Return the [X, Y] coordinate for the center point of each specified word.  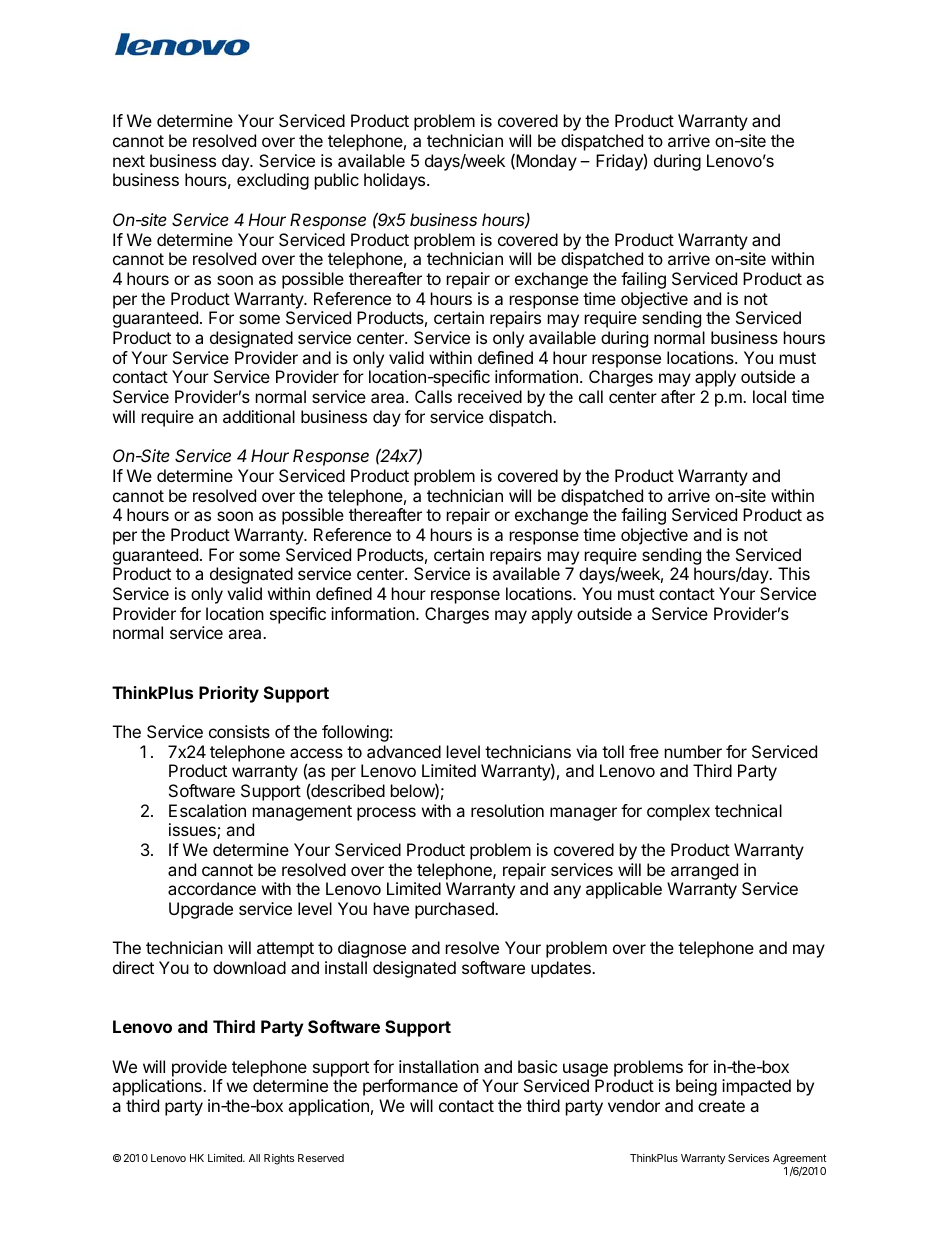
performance [410, 1087]
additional [259, 416]
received [490, 396]
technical [748, 810]
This [794, 573]
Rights [279, 1159]
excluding [273, 181]
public [337, 181]
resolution [507, 810]
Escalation [207, 810]
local [769, 396]
